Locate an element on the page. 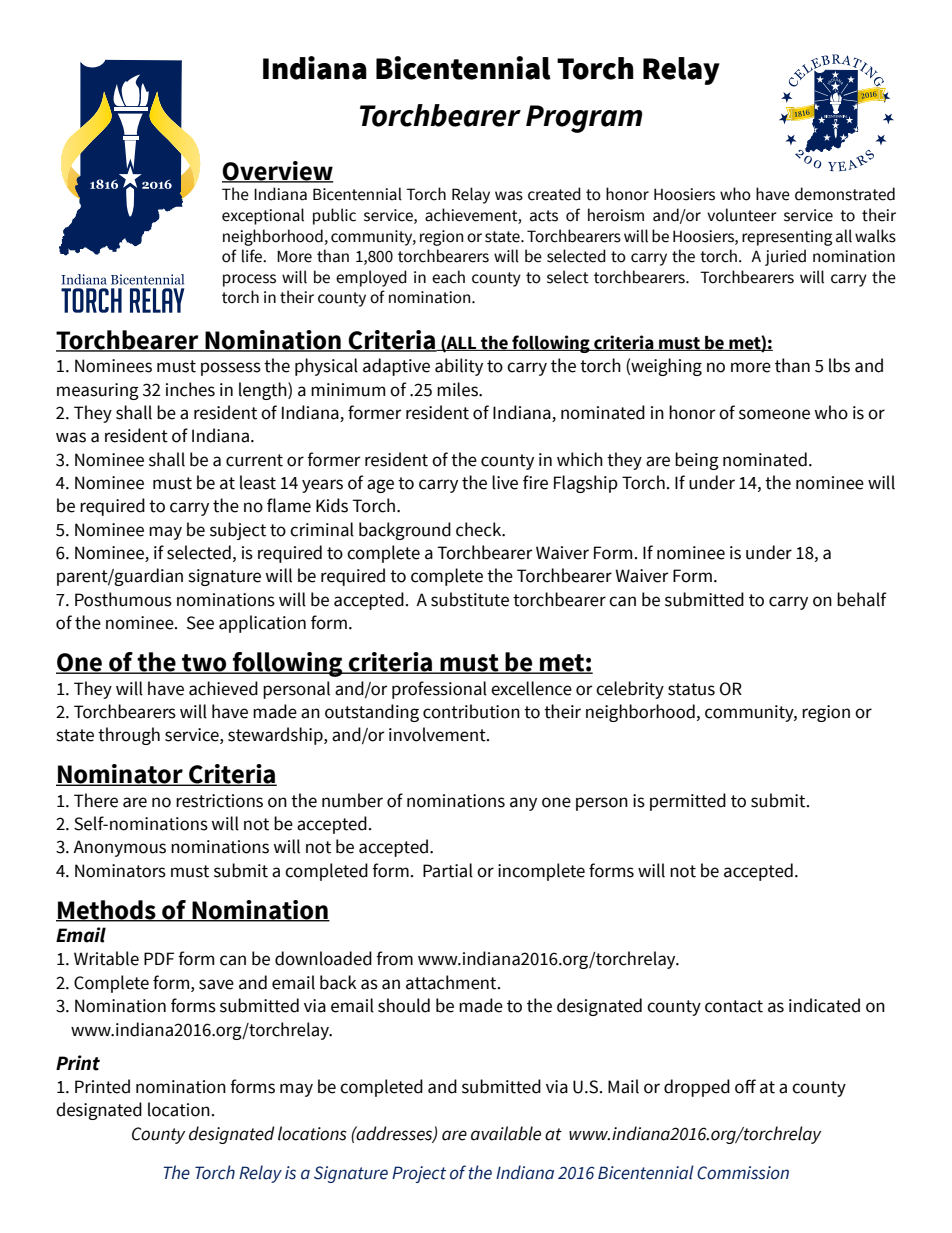  two is located at coordinates (204, 664).
